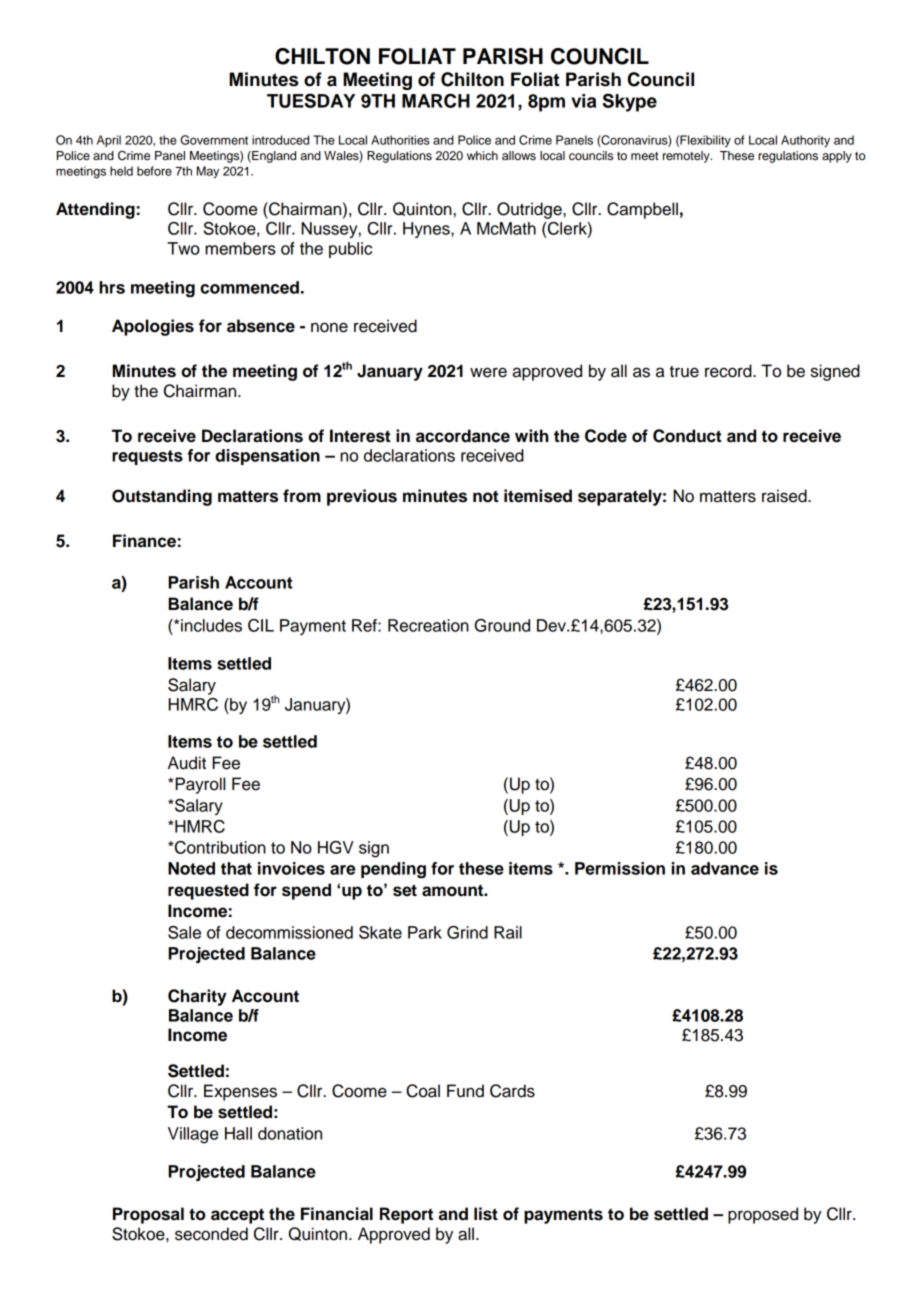 Image resolution: width=924 pixels, height=1308 pixels. I want to click on Grind, so click(467, 932).
